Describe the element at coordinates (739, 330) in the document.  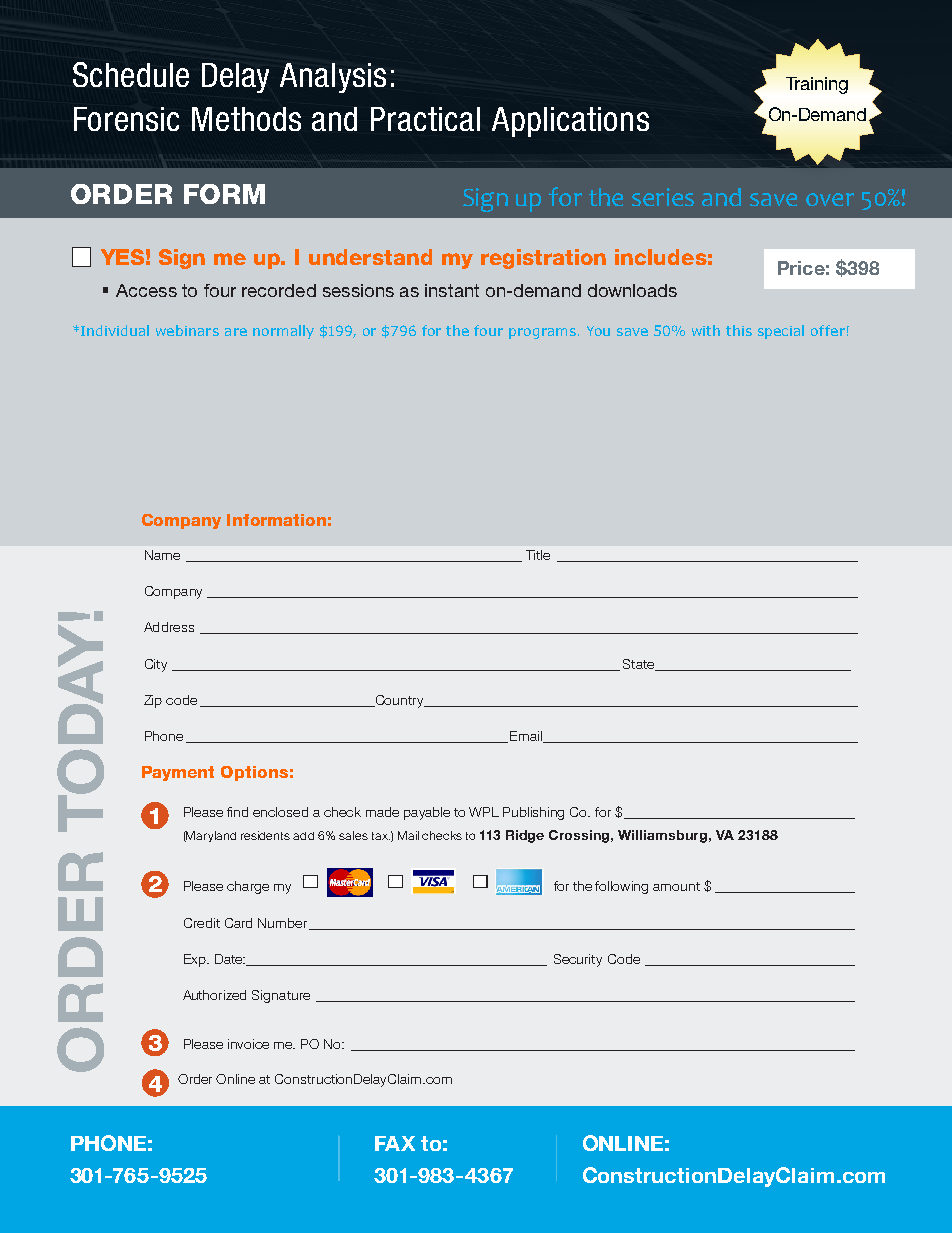
I see `this` at that location.
